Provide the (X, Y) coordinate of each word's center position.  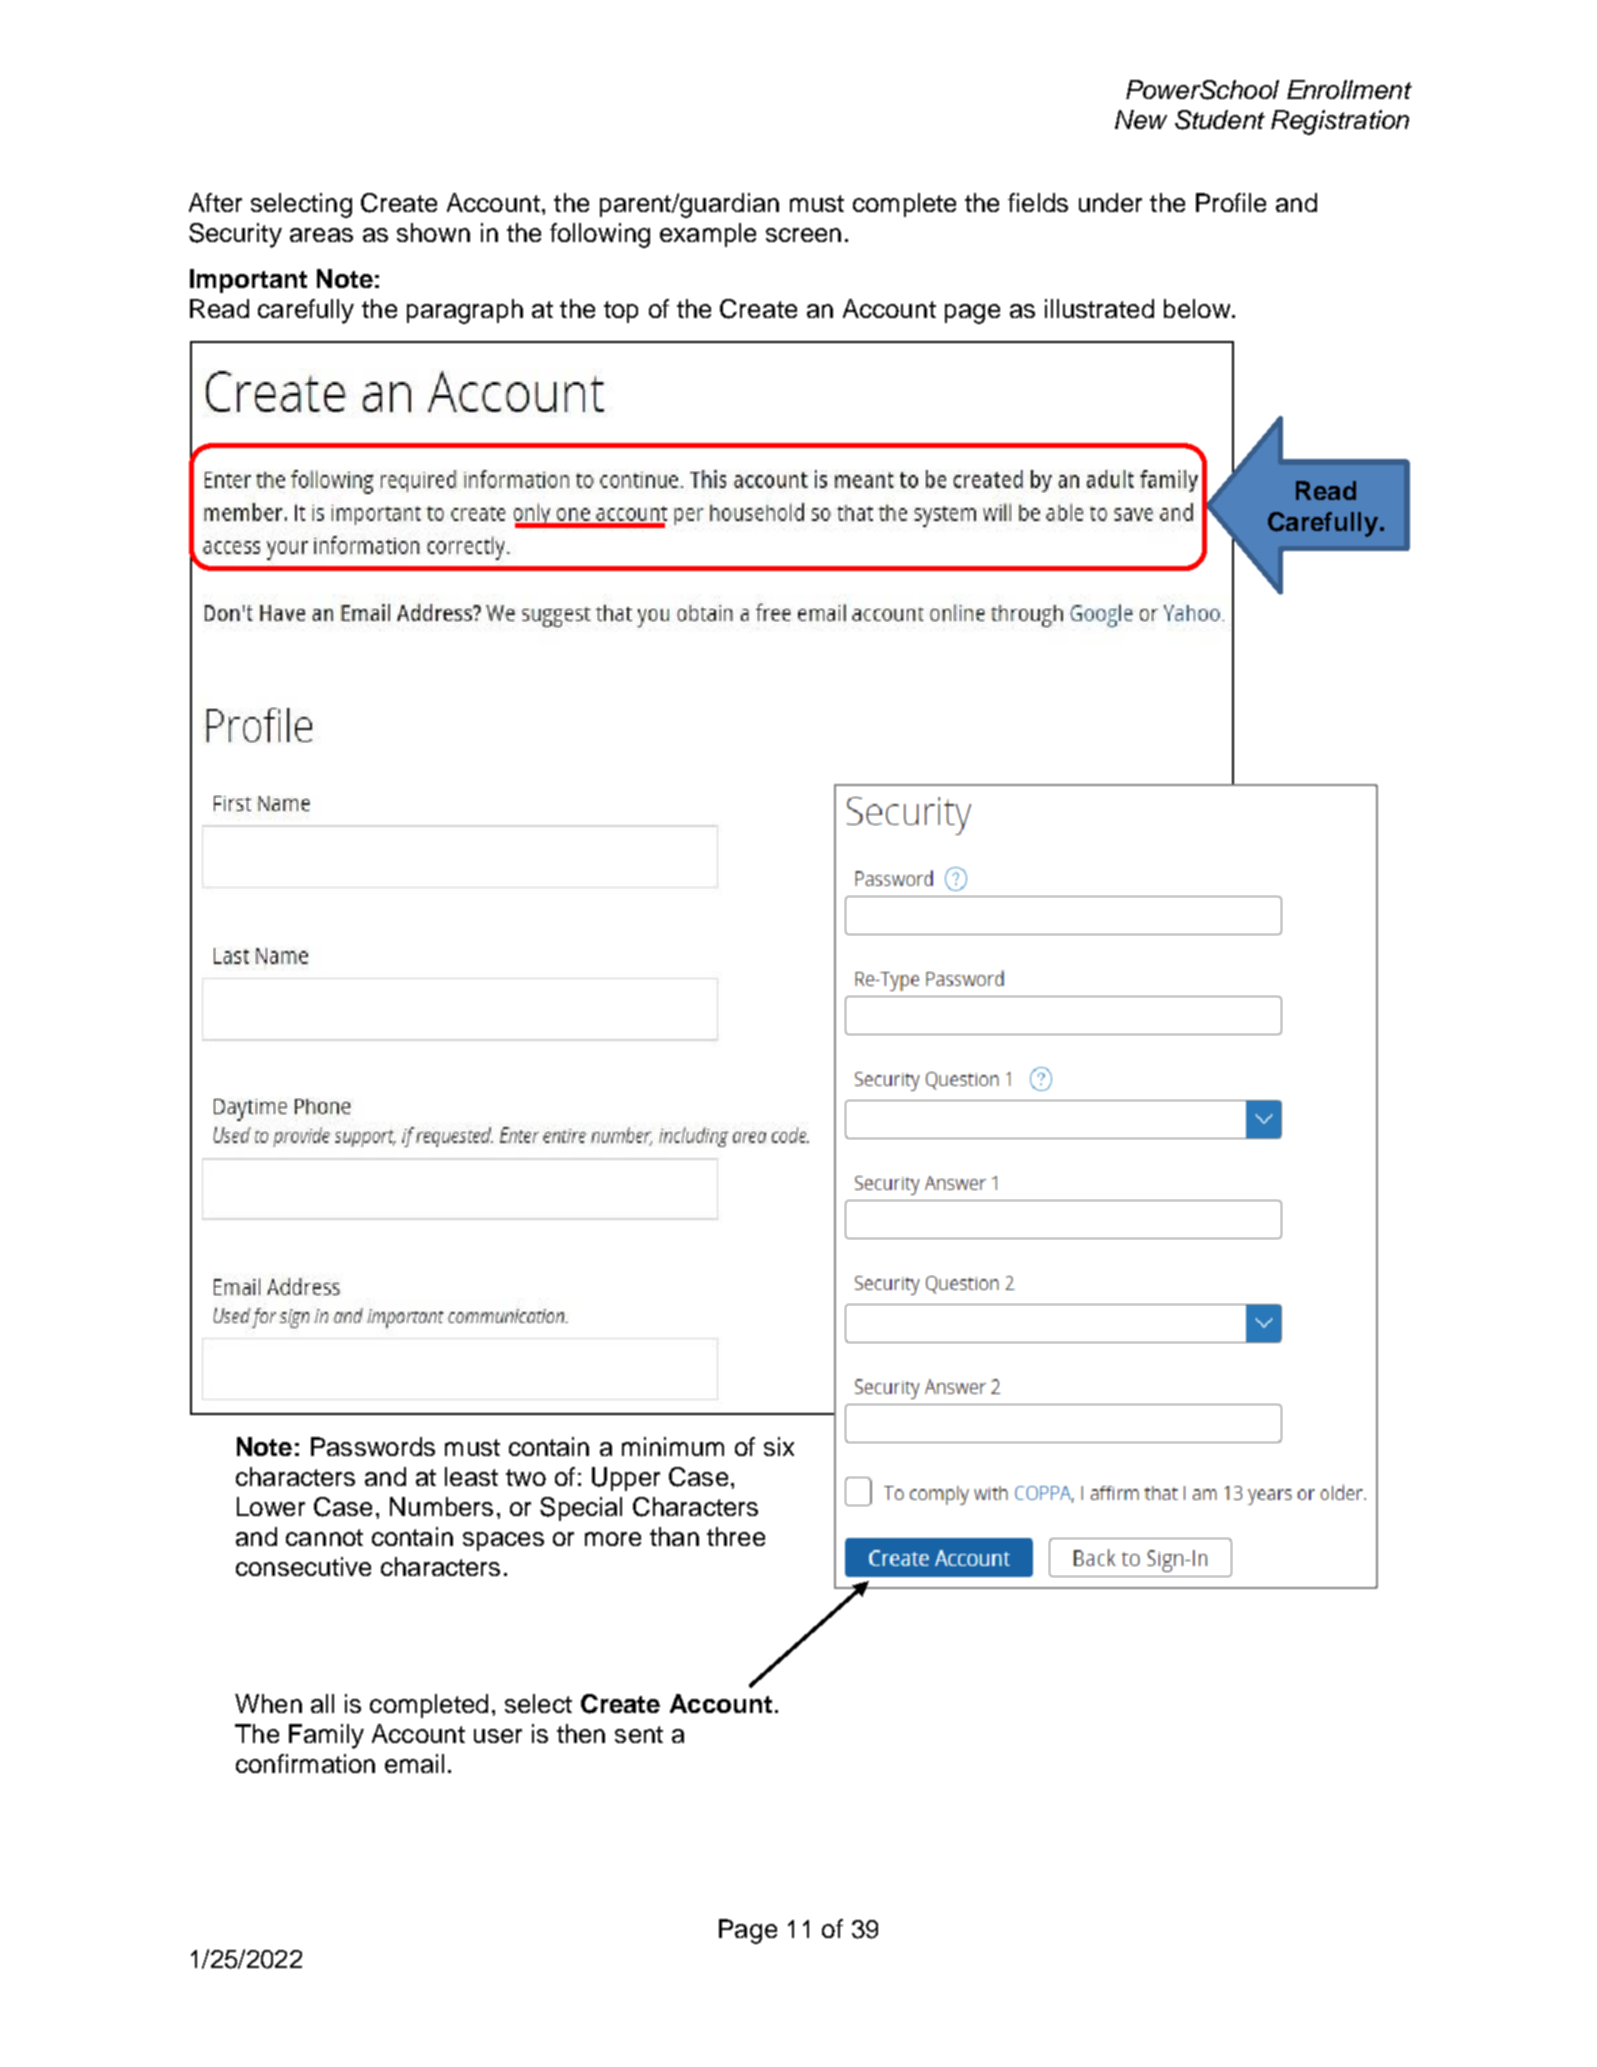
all (322, 1703)
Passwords (373, 1446)
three (736, 1536)
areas (321, 235)
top (621, 312)
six (779, 1446)
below (1198, 308)
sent (639, 1734)
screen (803, 235)
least (471, 1476)
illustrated (1099, 308)
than (674, 1536)
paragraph (465, 311)
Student (1220, 120)
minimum (673, 1446)
